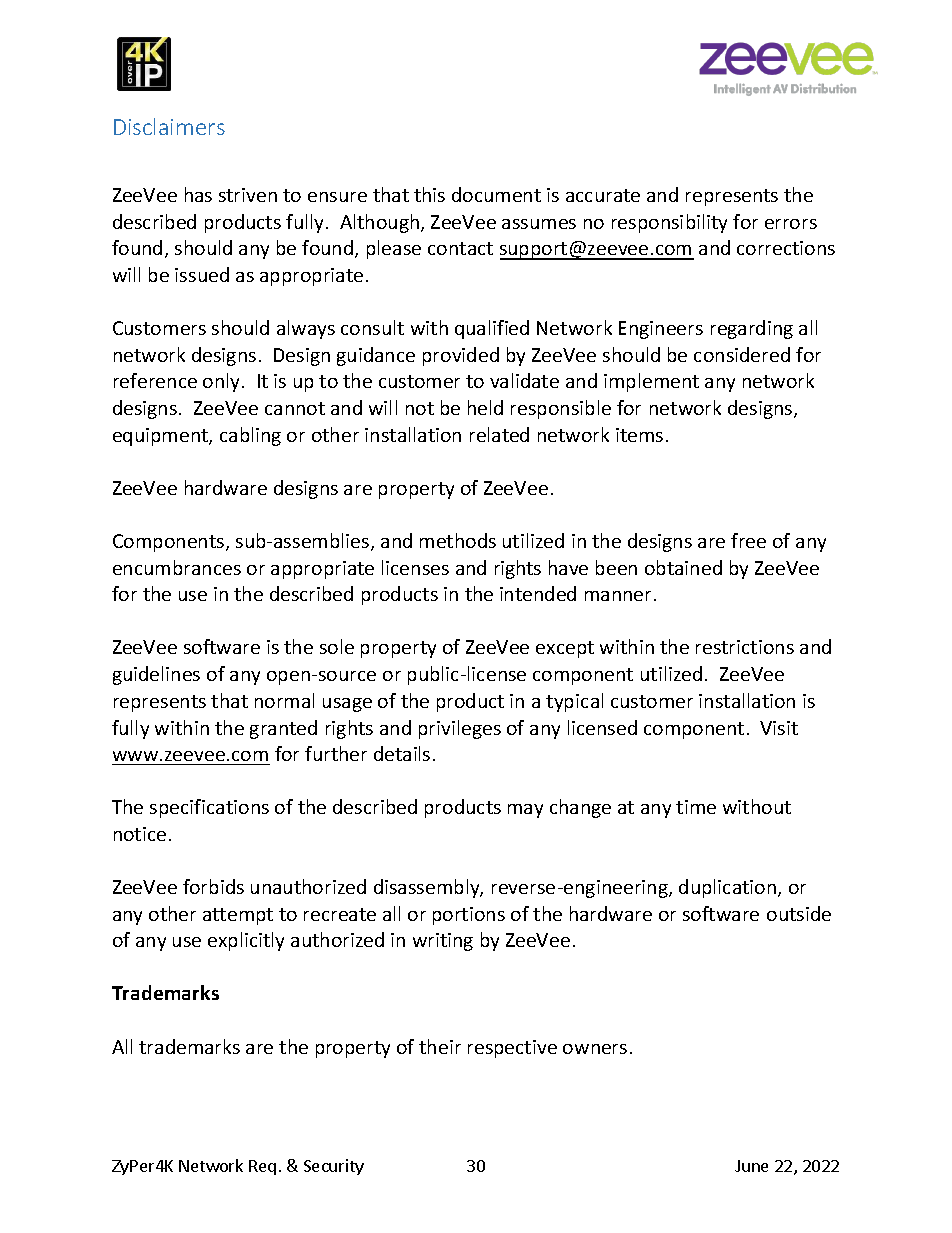 This document has width=952, height=1233. I want to click on their, so click(440, 1046).
